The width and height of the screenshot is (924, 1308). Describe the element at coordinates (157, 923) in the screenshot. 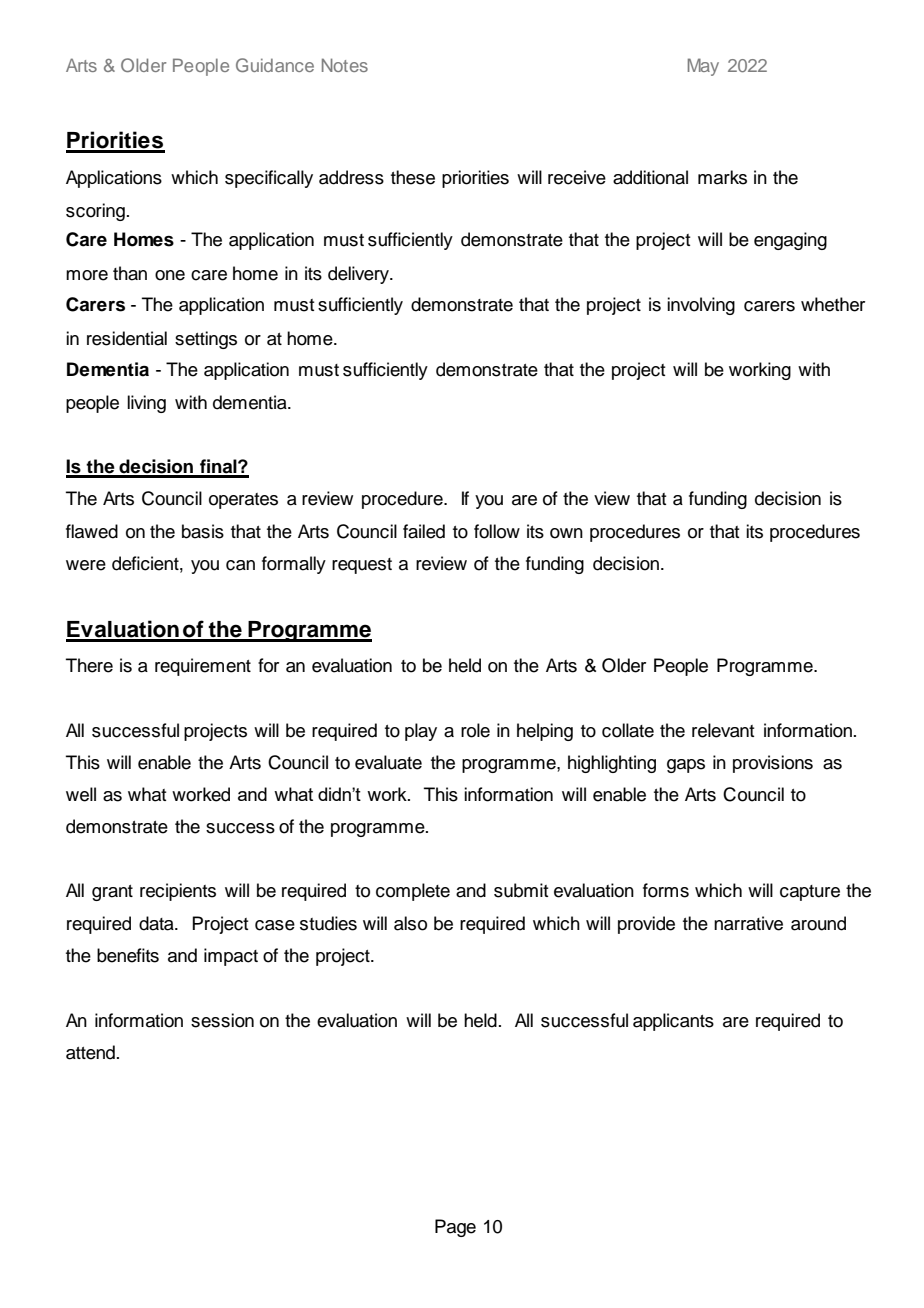

I see `data` at that location.
